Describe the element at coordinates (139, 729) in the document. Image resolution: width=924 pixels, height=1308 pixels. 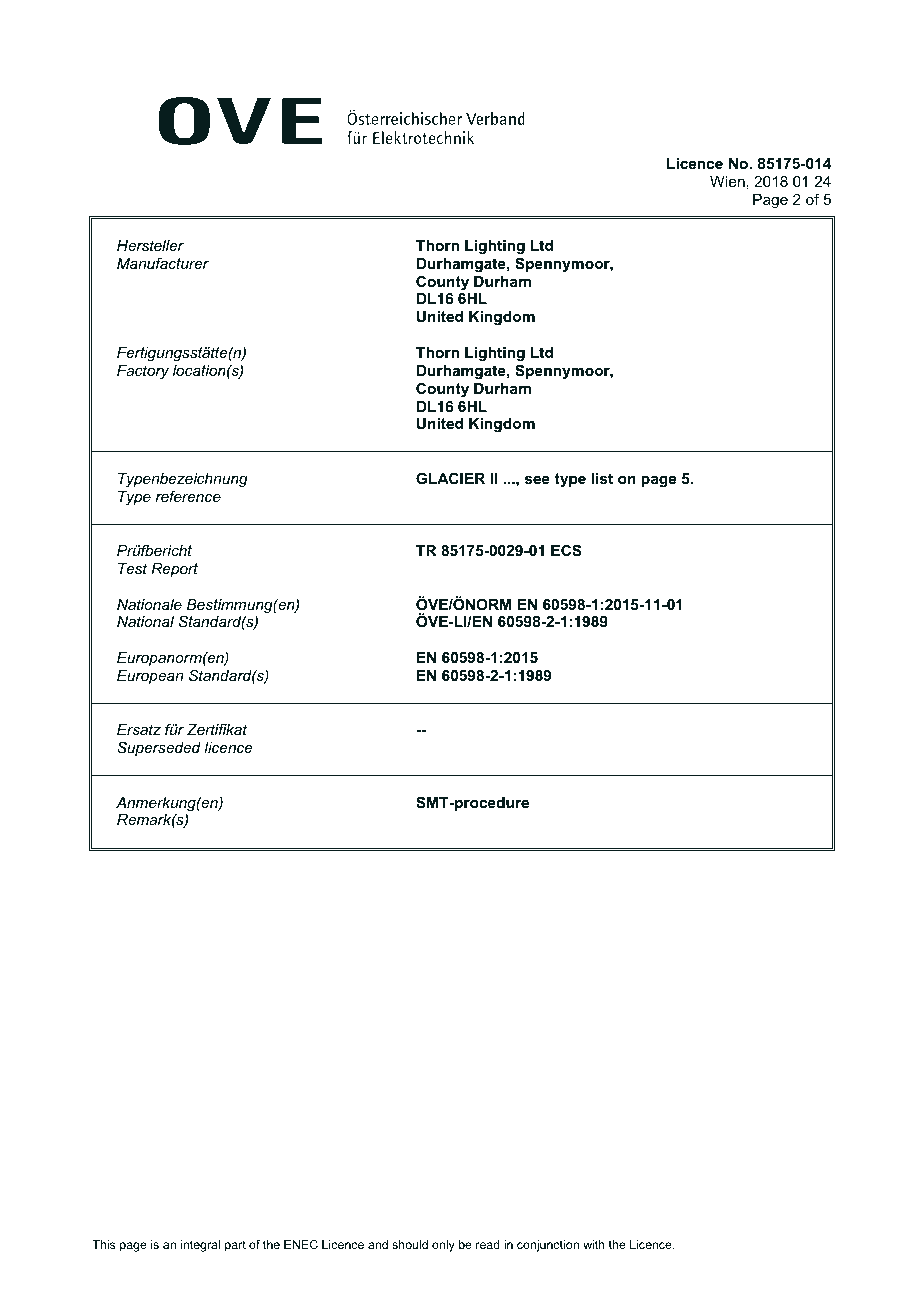
I see `Ersatz` at that location.
